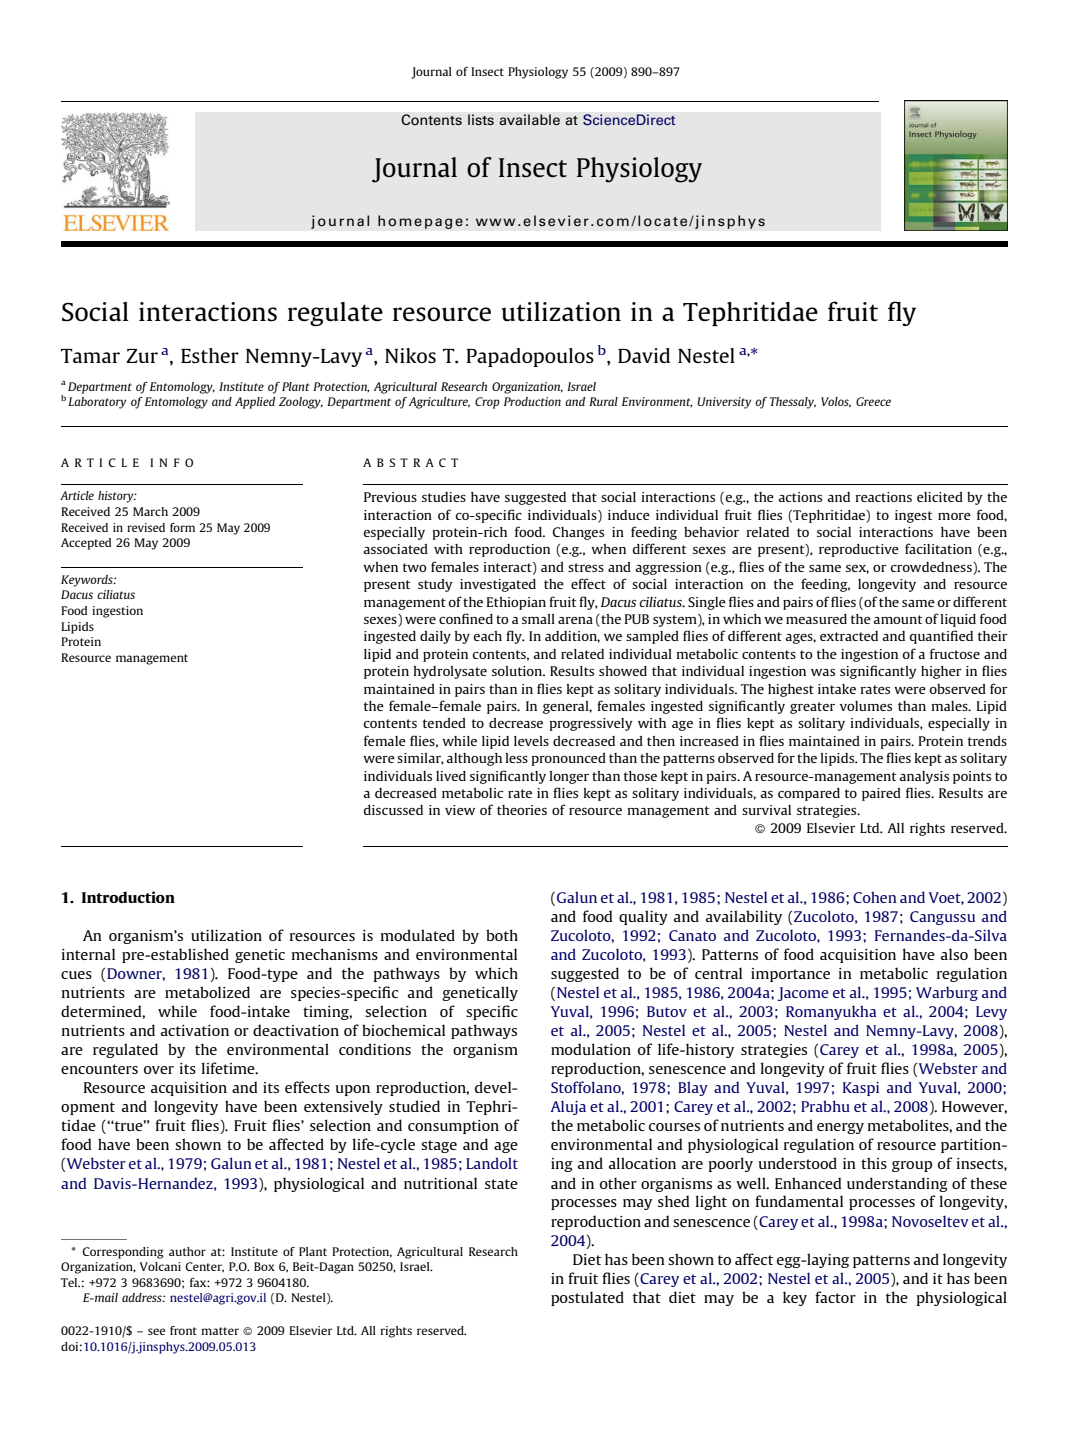  What do you see at coordinates (866, 706) in the screenshot?
I see `volumes` at bounding box center [866, 706].
